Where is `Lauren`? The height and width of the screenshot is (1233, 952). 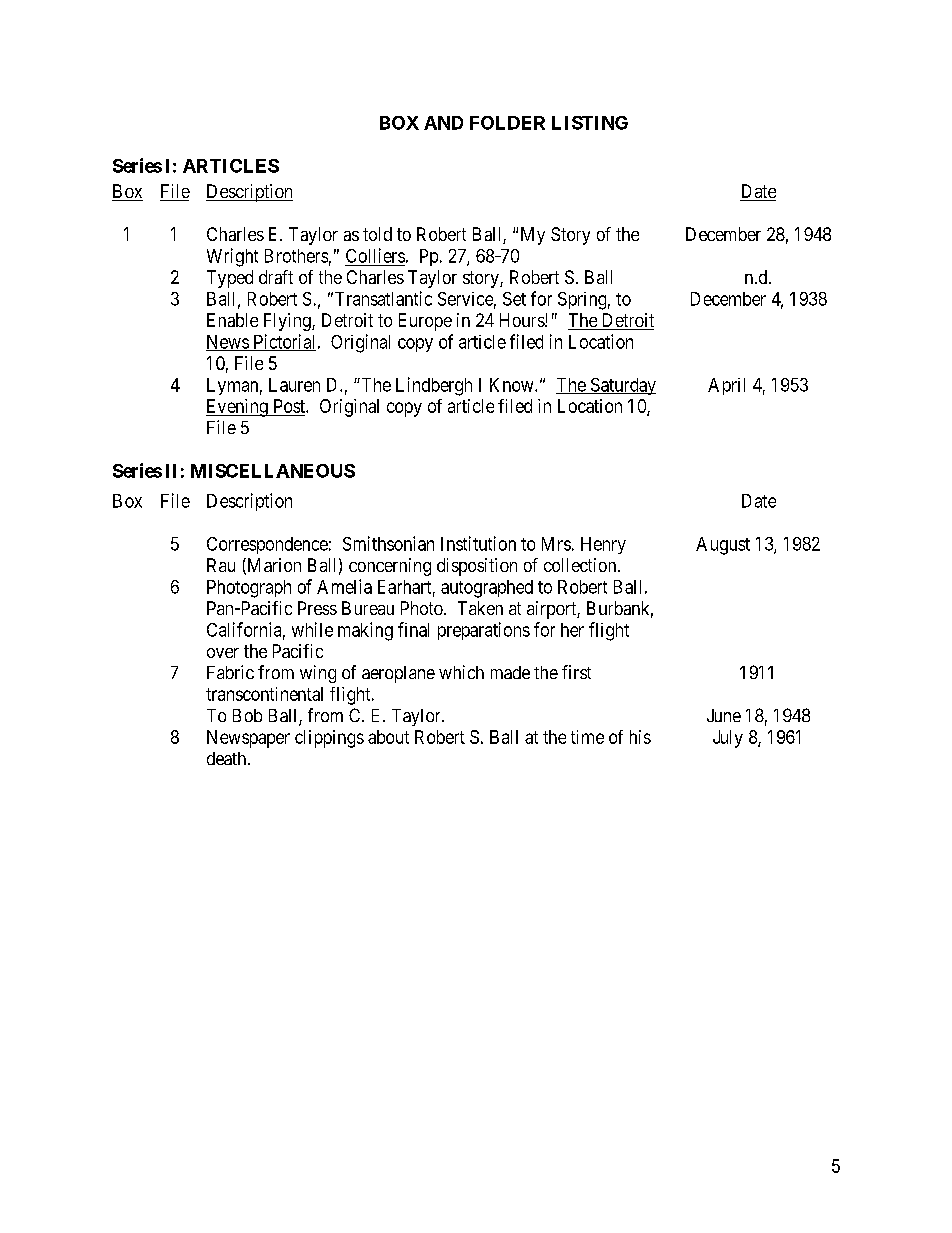 Lauren is located at coordinates (294, 385).
